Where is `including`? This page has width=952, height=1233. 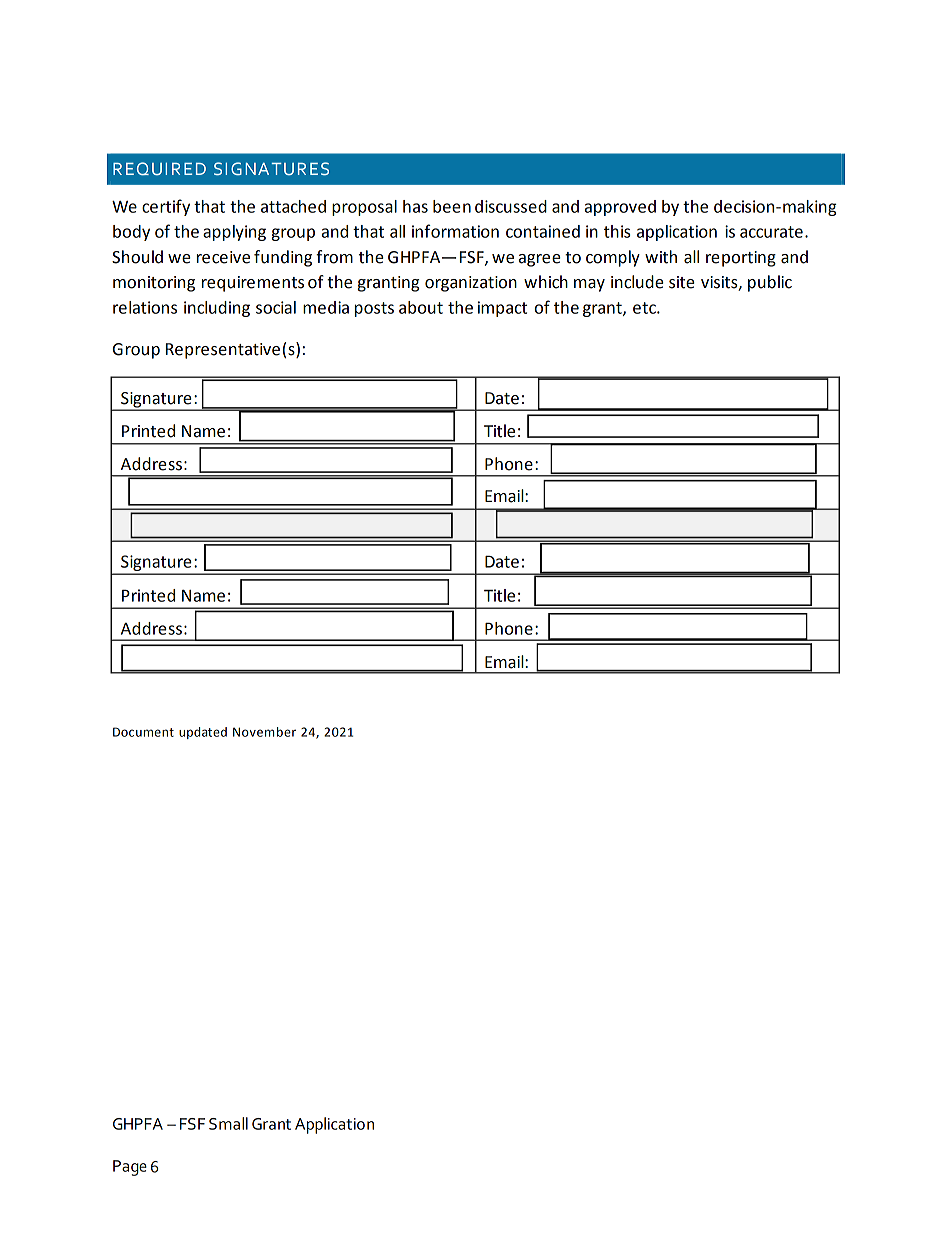
including is located at coordinates (217, 309).
